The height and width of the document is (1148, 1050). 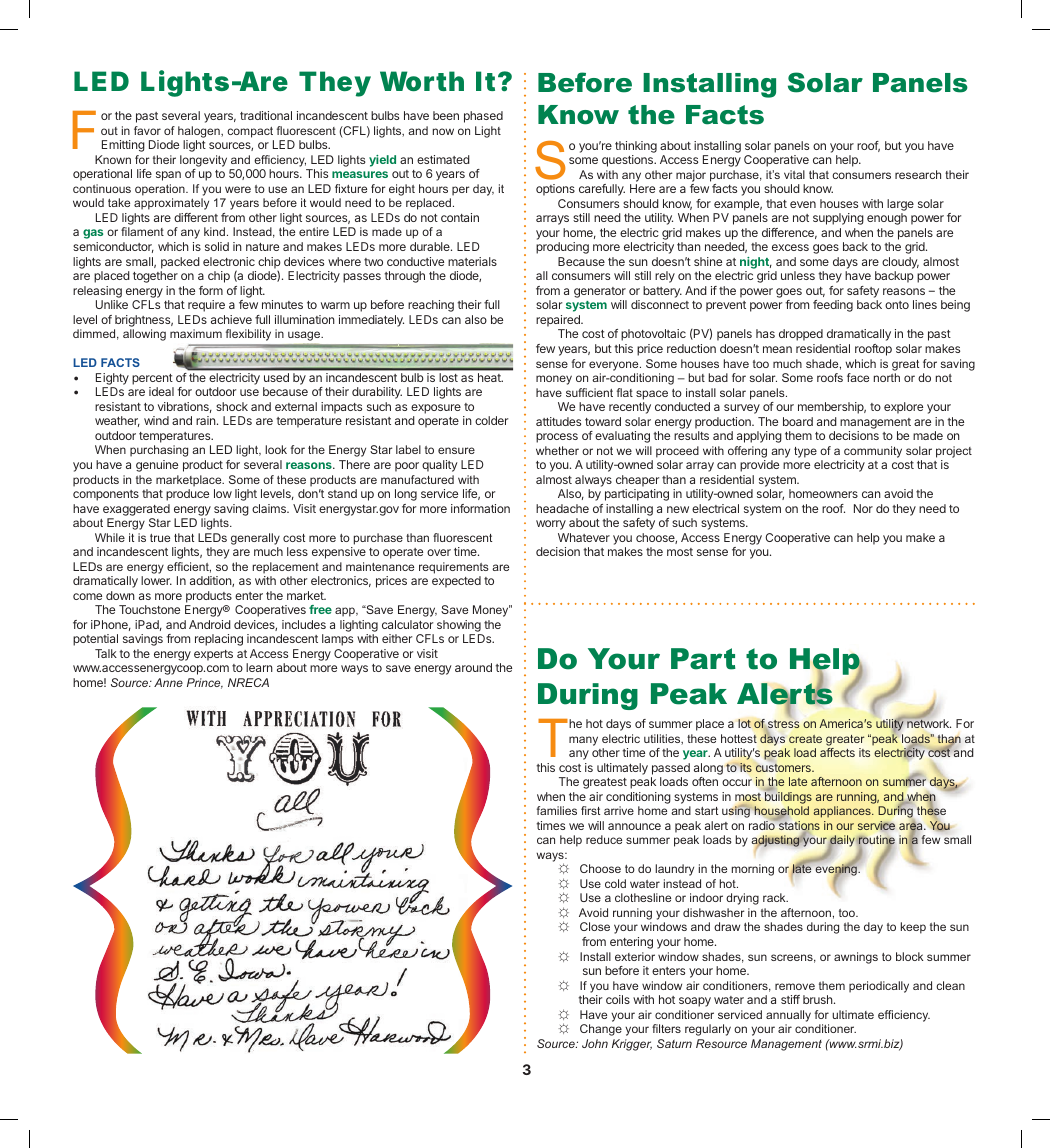 I want to click on John, so click(x=595, y=1043).
